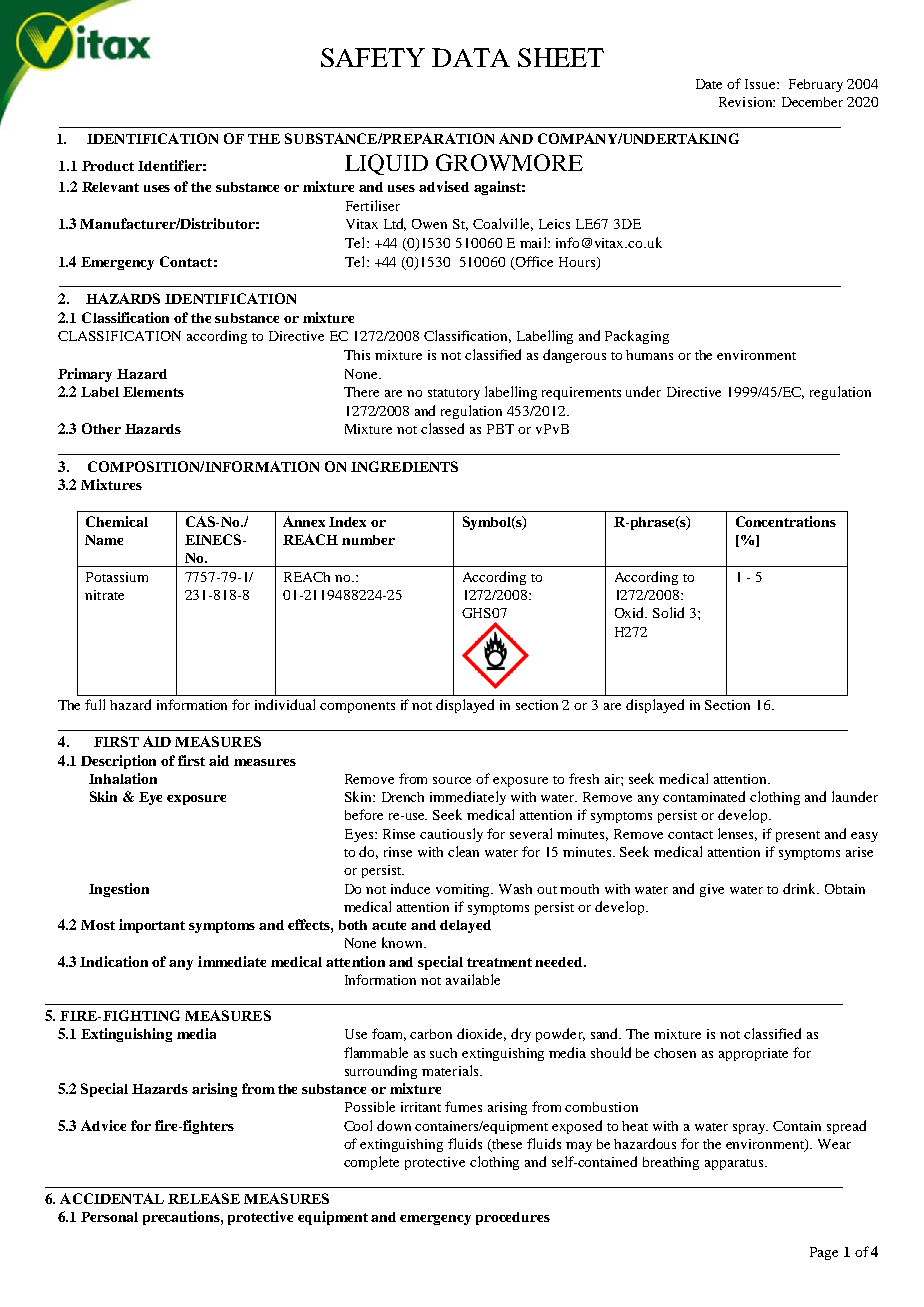 The height and width of the screenshot is (1307, 924). What do you see at coordinates (119, 890) in the screenshot?
I see `Ingestion` at bounding box center [119, 890].
